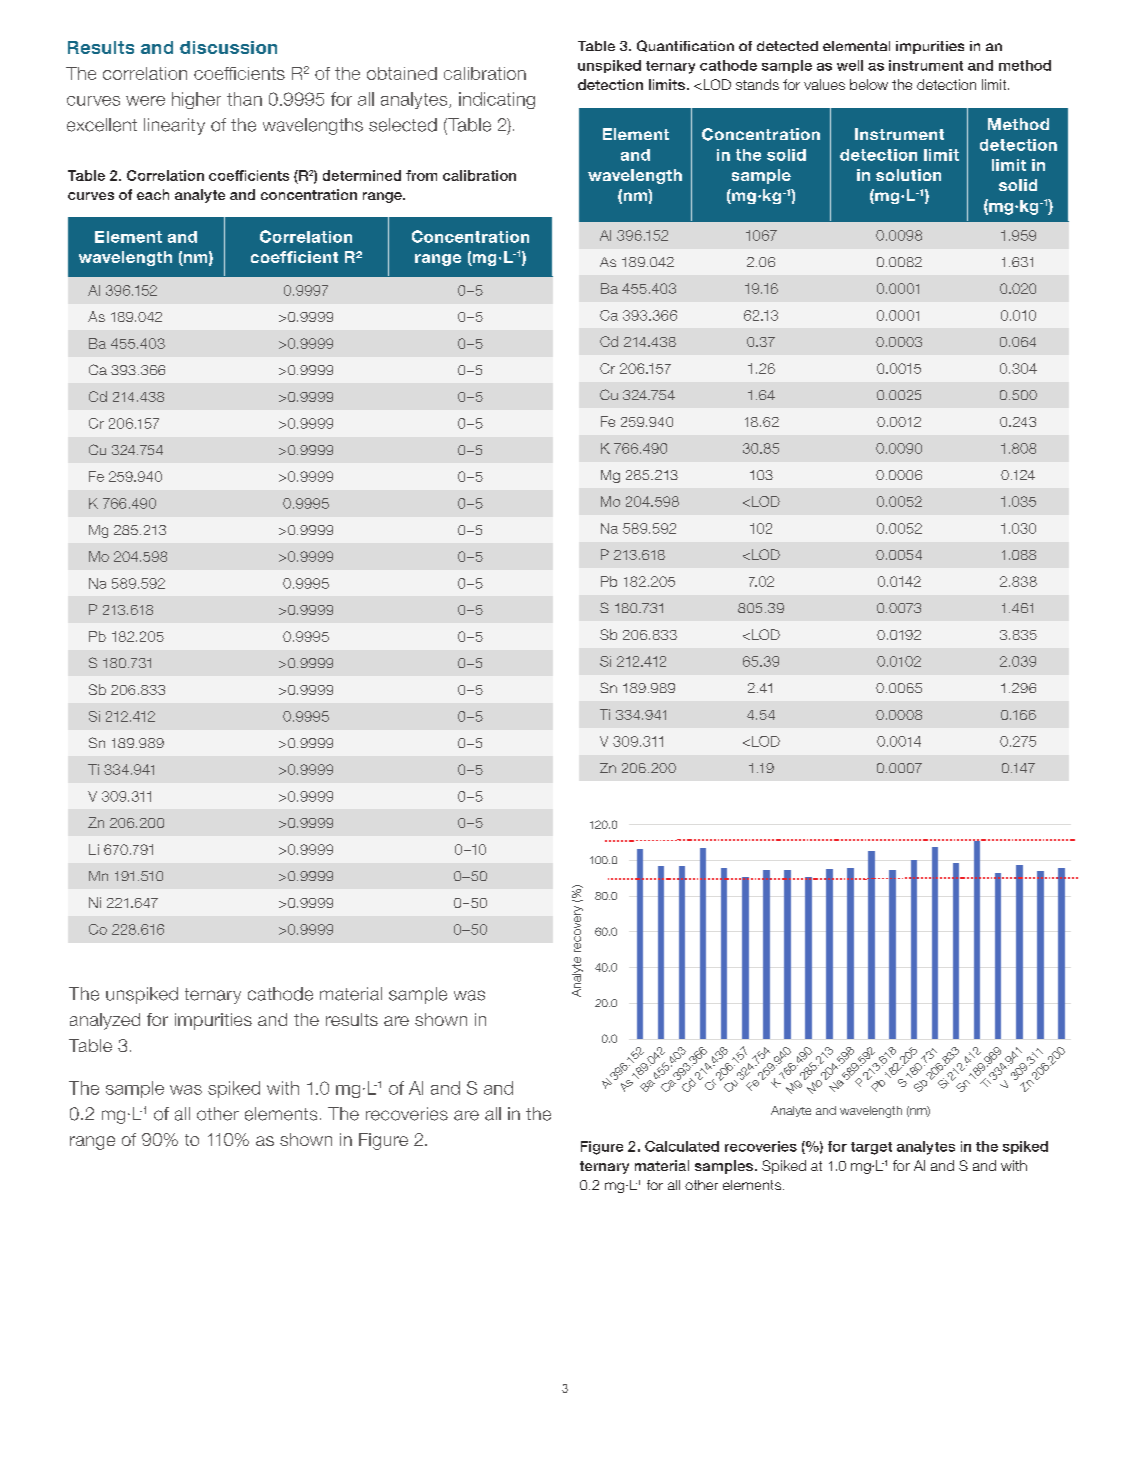  Describe the element at coordinates (871, 1148) in the screenshot. I see `target` at that location.
